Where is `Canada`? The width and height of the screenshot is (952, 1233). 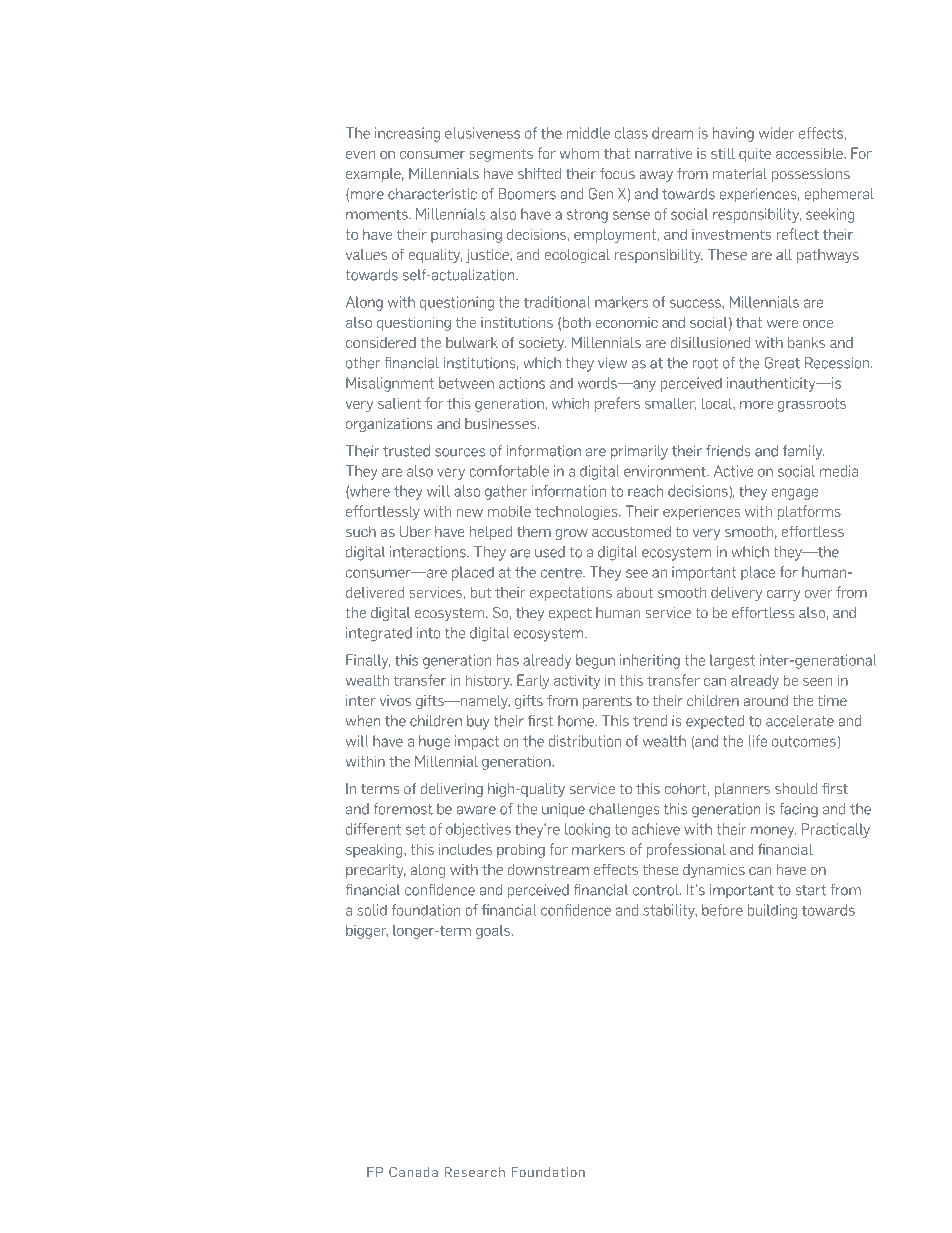 Canada is located at coordinates (413, 1172).
